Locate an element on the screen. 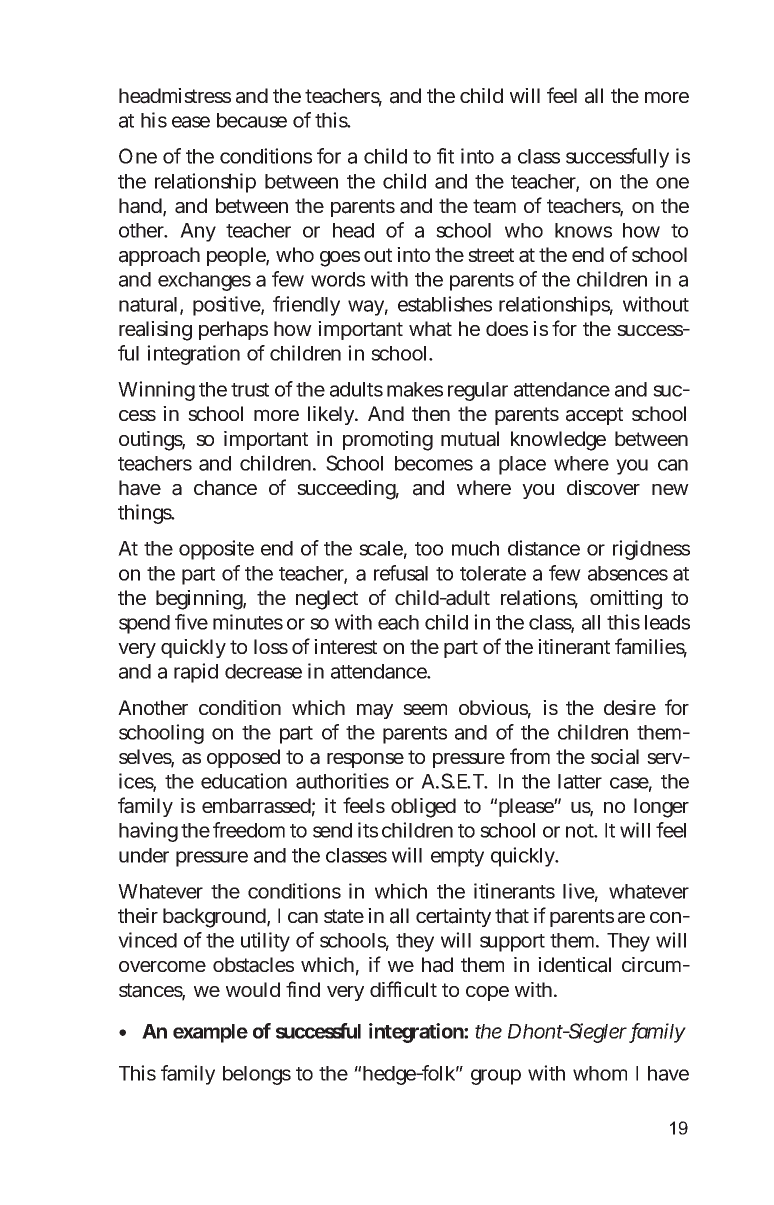 The image size is (774, 1205). five is located at coordinates (191, 622).
